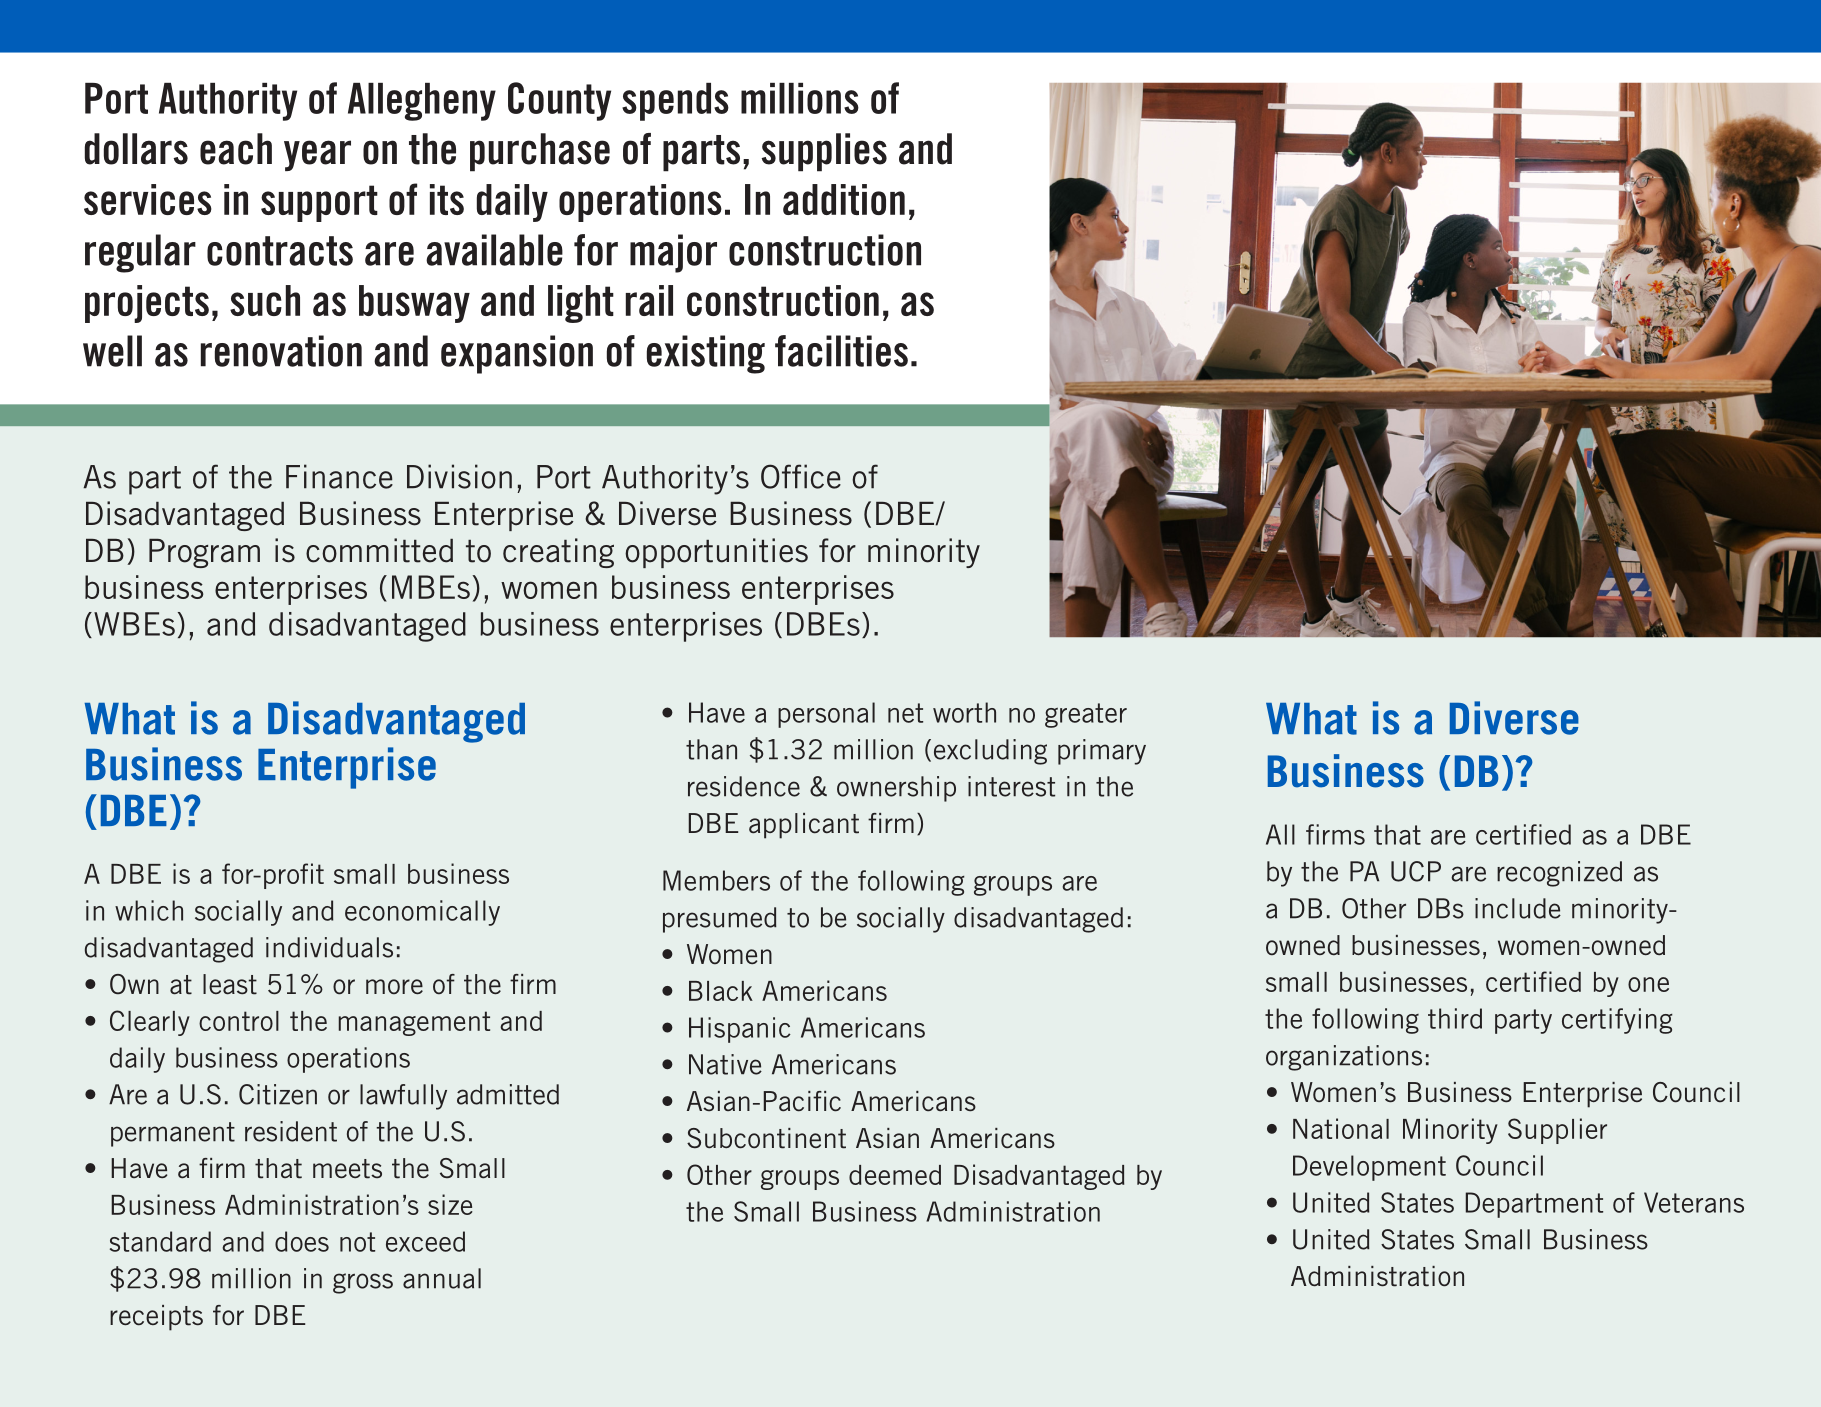 The height and width of the document is (1407, 1821). I want to click on supplies, so click(824, 152).
